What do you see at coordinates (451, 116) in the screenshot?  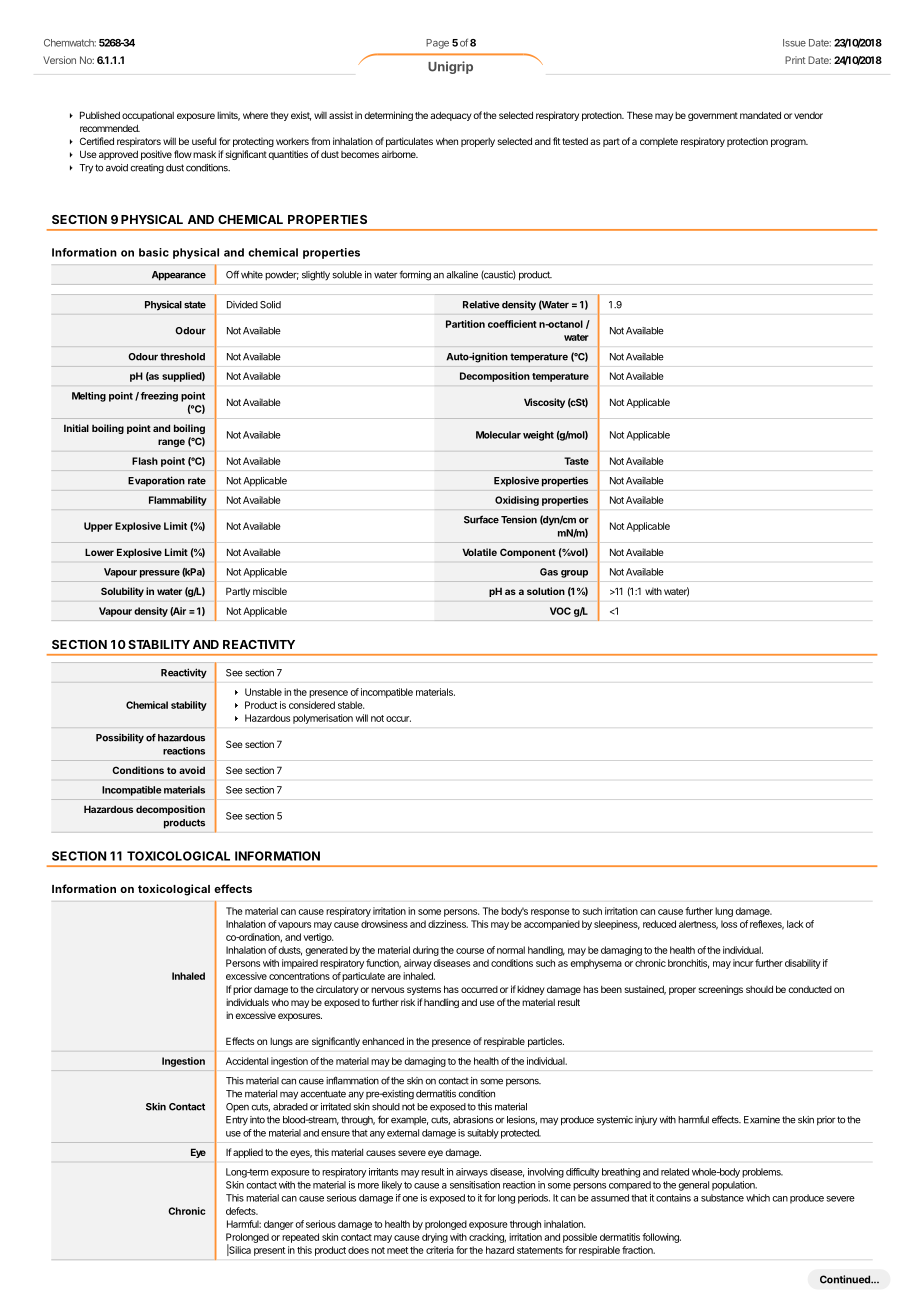 I see `adequacy` at bounding box center [451, 116].
